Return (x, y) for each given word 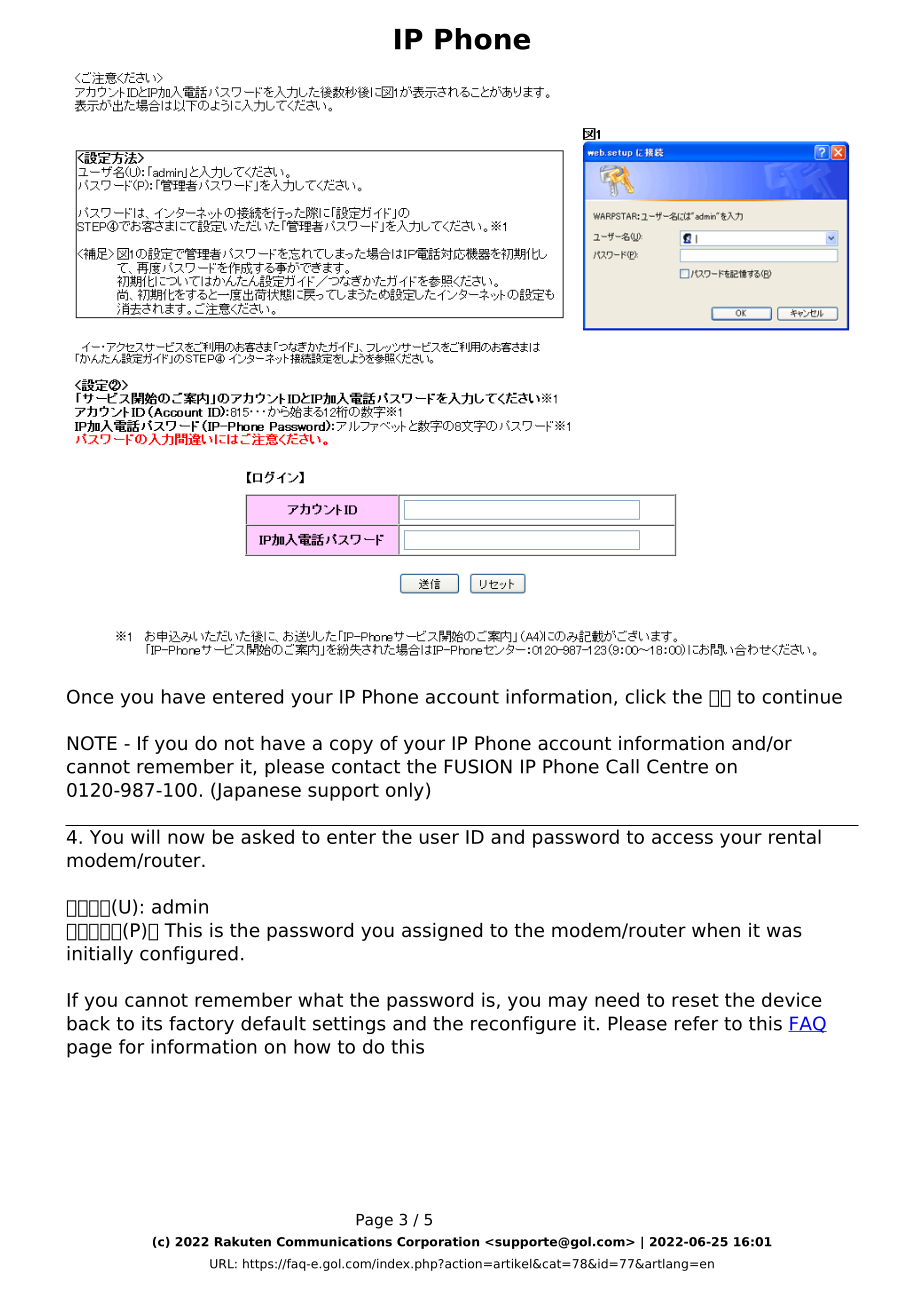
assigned (442, 932)
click (645, 696)
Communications (334, 1242)
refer (696, 1023)
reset (695, 1000)
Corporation (438, 1243)
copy (351, 746)
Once (90, 696)
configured (189, 955)
